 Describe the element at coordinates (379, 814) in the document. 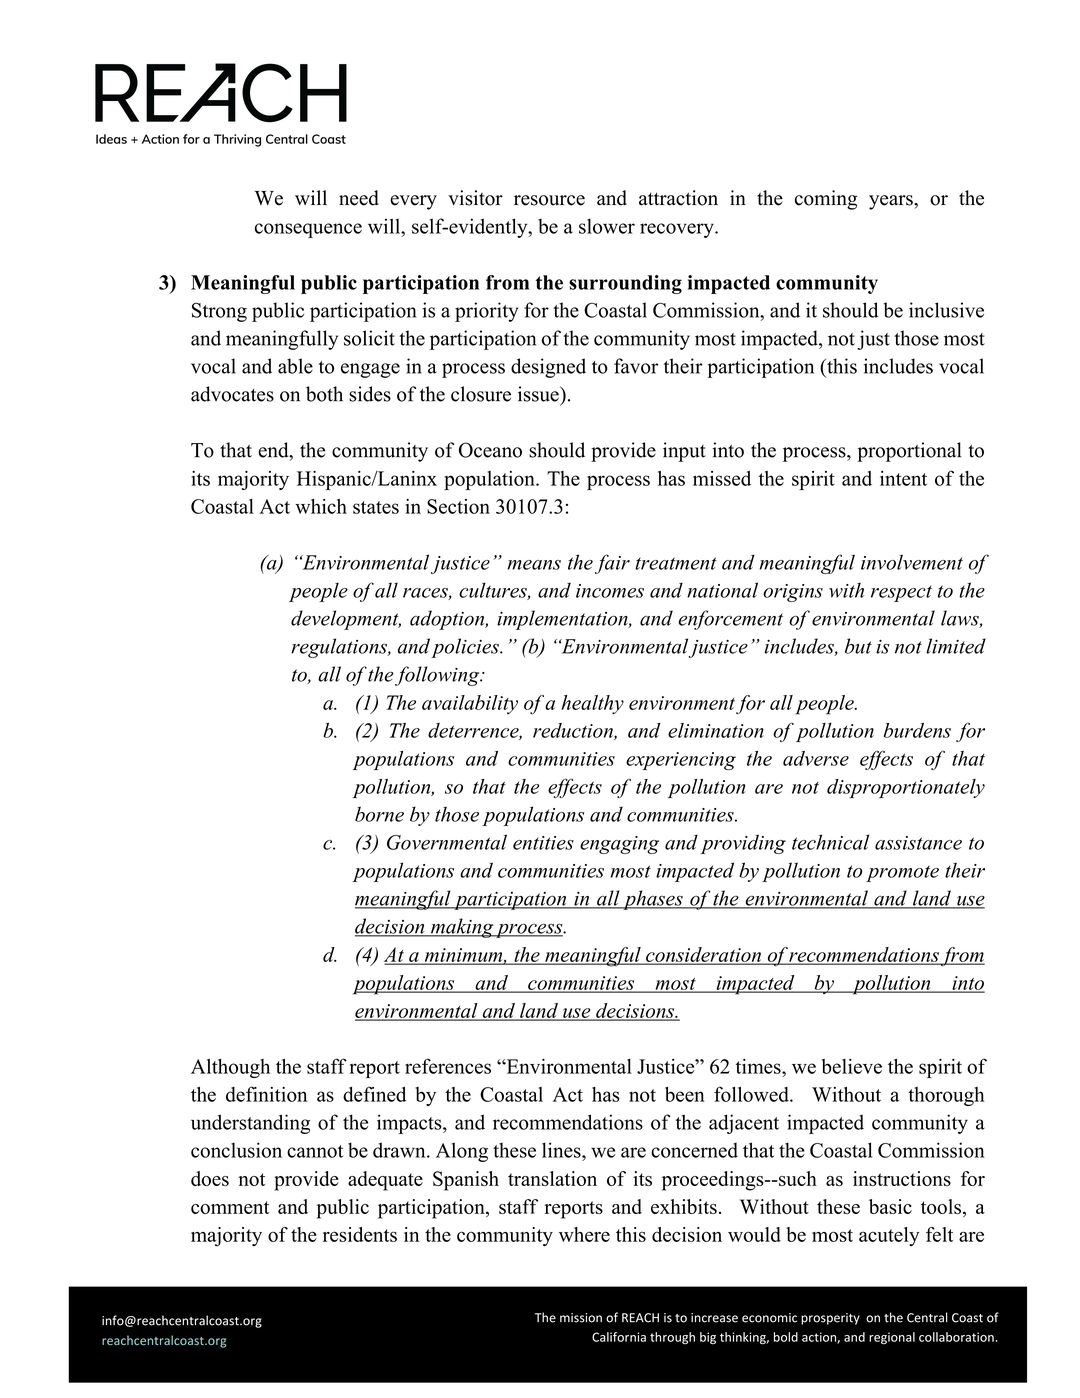

I see `borne` at that location.
